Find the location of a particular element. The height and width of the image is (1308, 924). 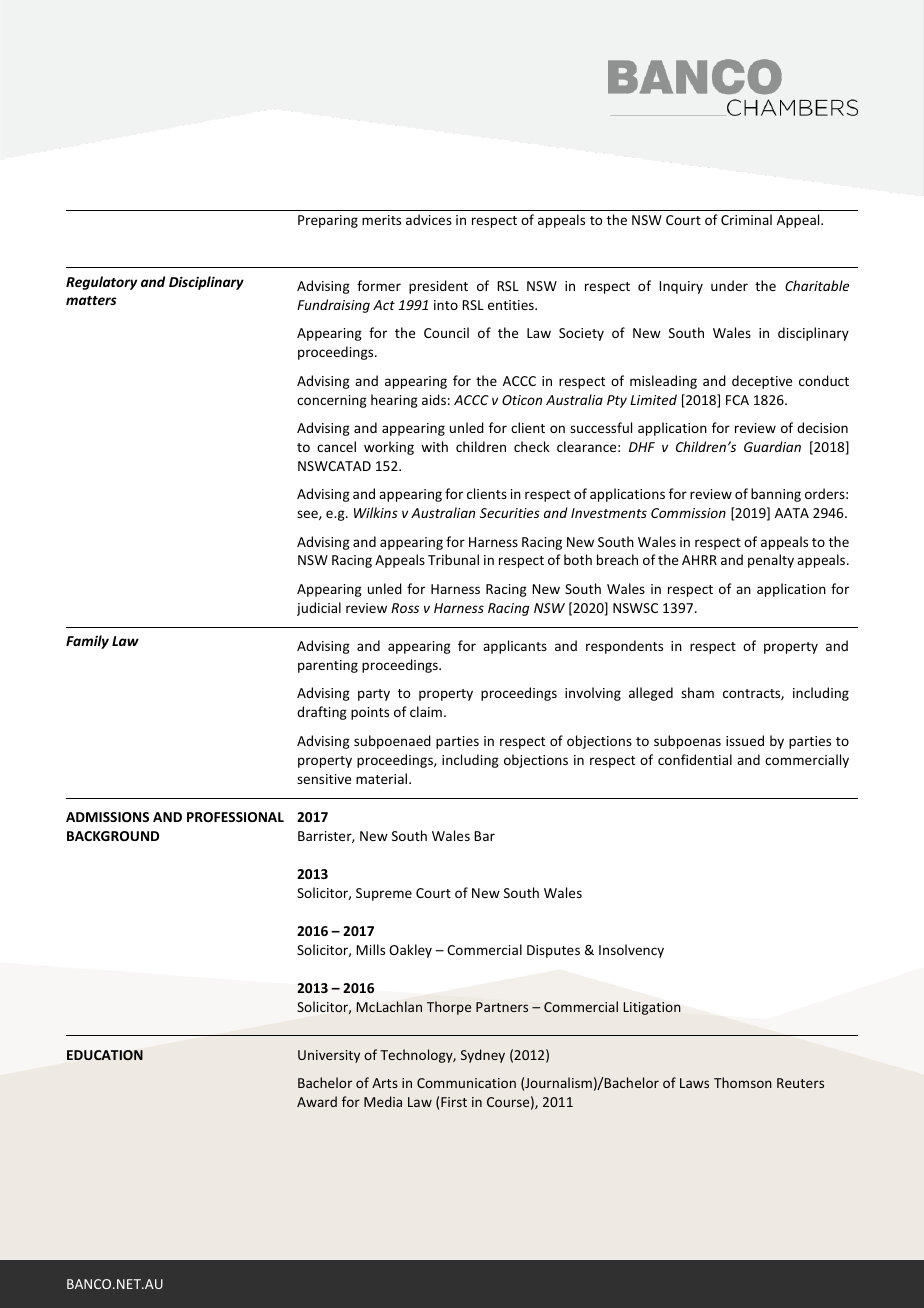

with is located at coordinates (434, 446).
